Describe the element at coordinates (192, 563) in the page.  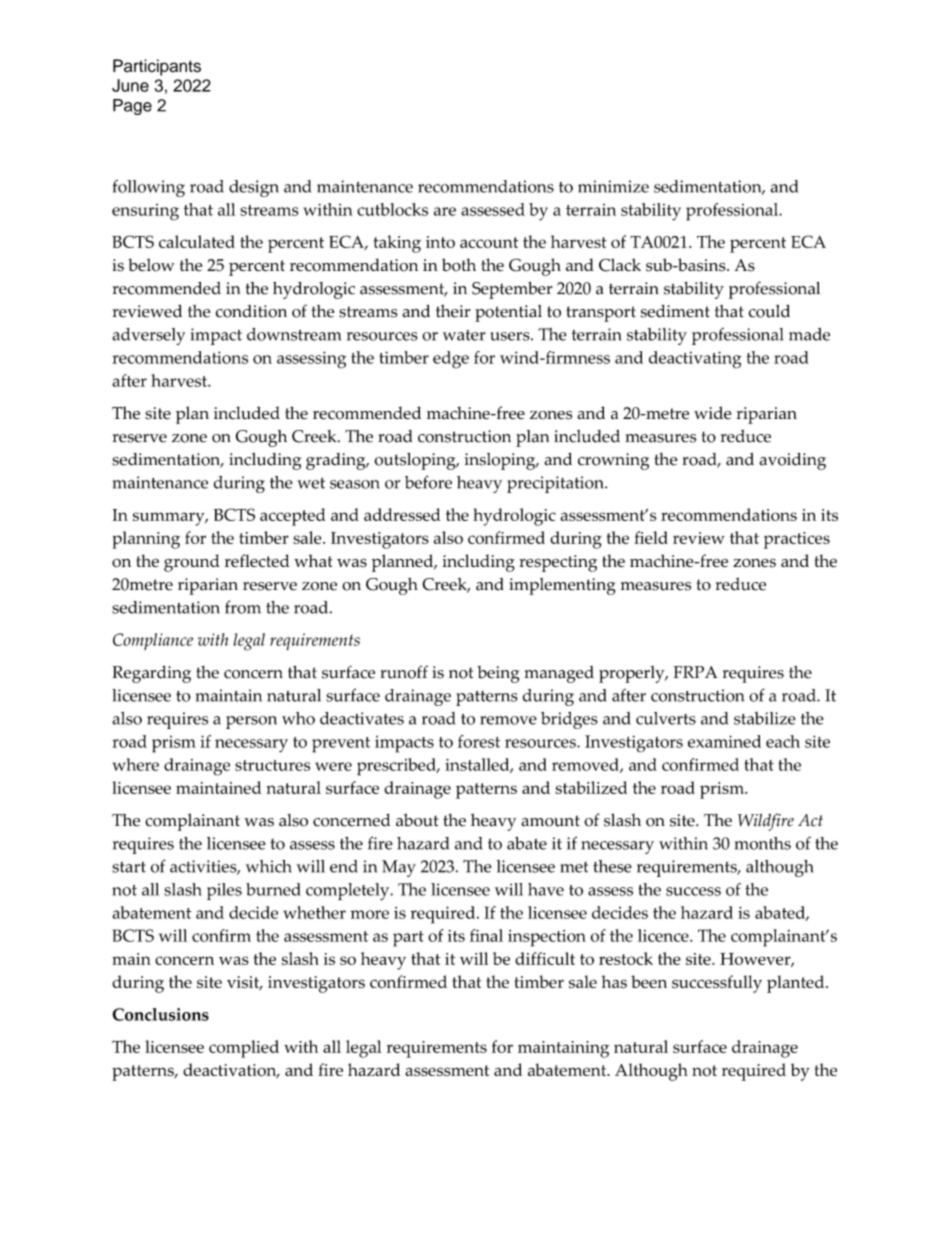
I see `ground` at that location.
